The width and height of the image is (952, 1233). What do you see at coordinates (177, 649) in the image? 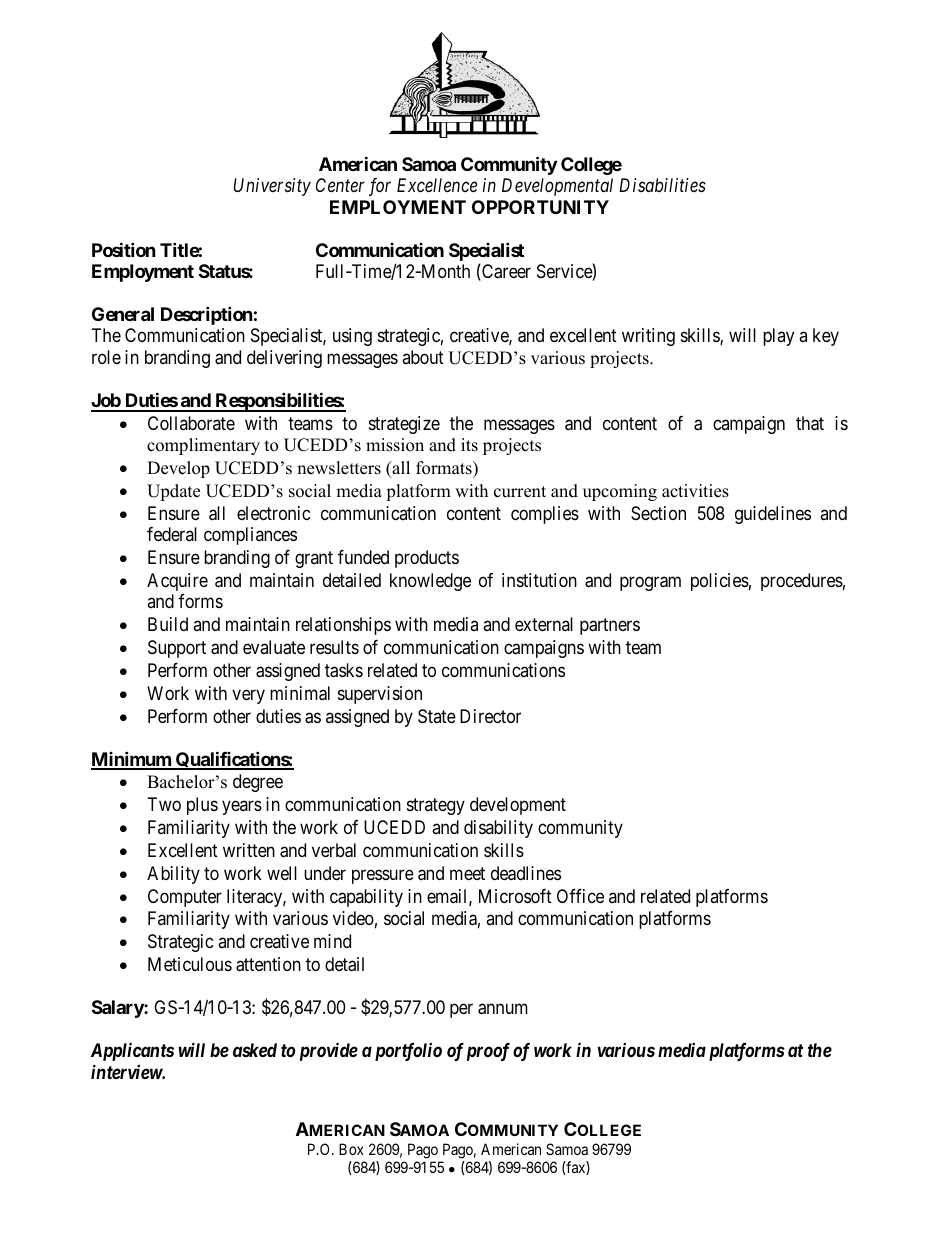
I see `Support` at bounding box center [177, 649].
